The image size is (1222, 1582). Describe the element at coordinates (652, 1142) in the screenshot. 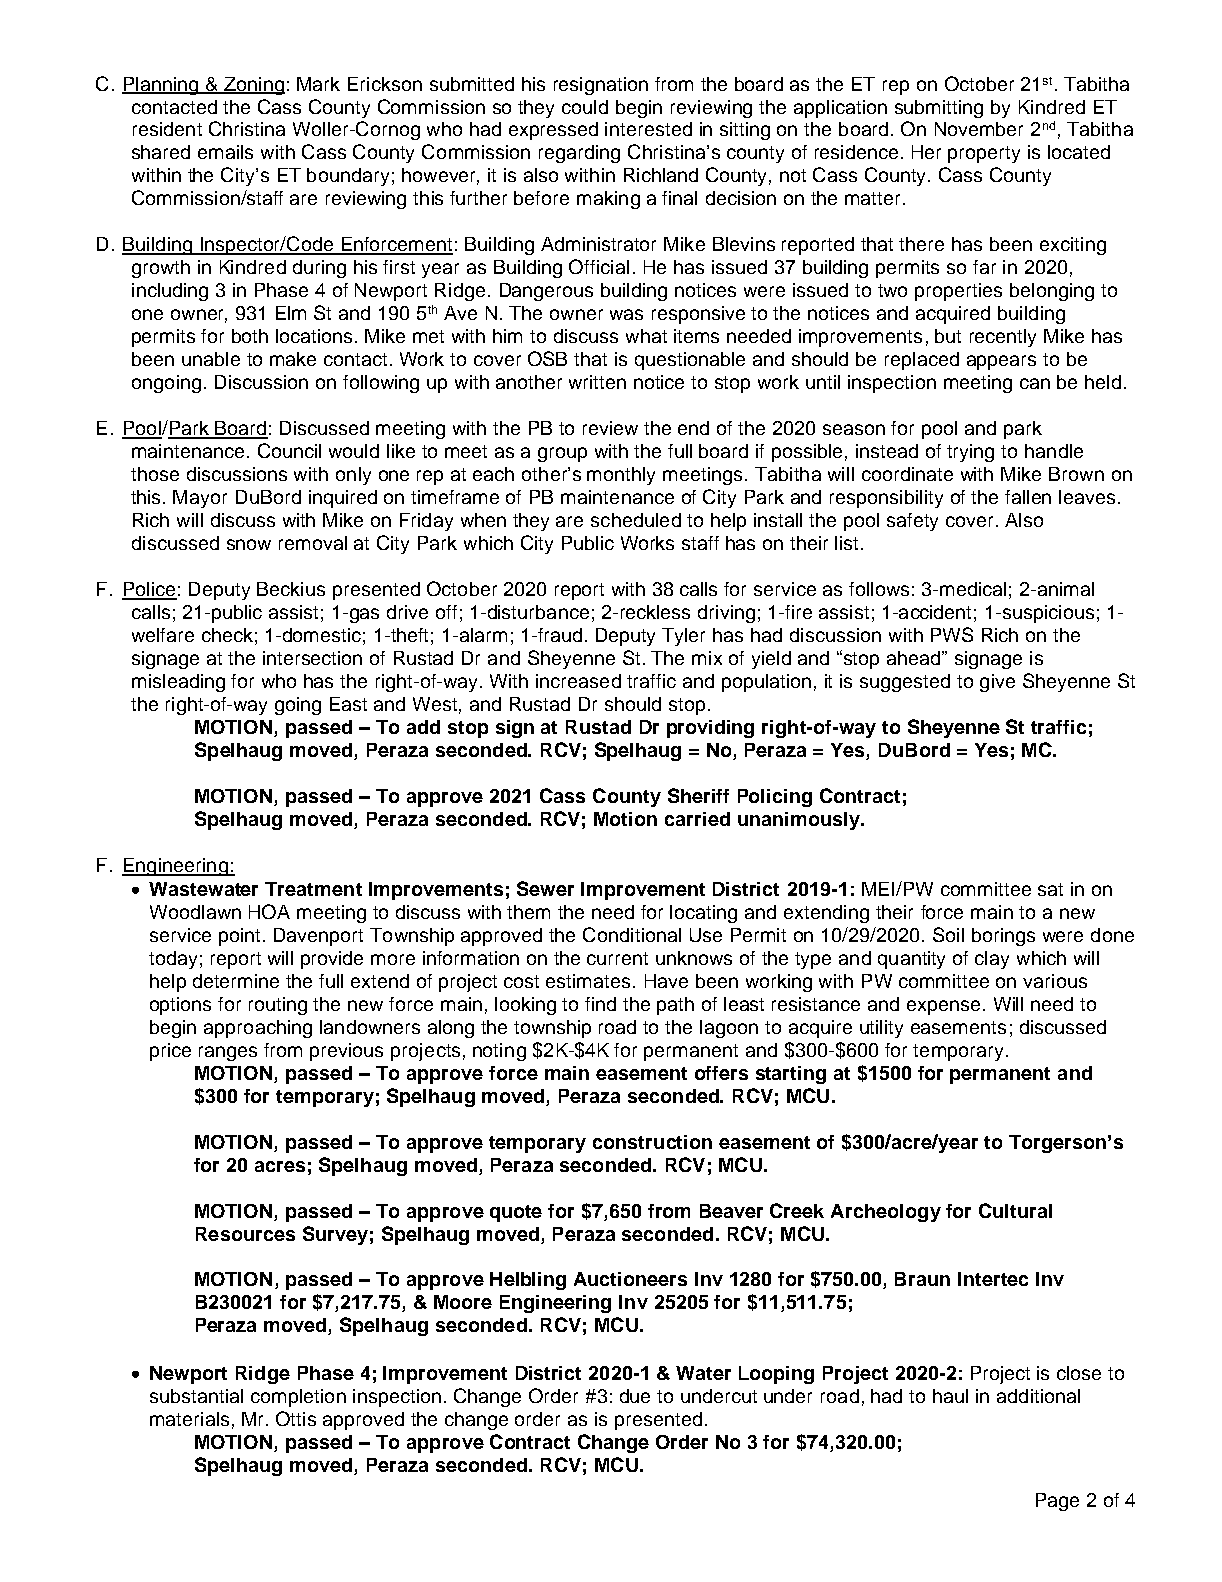

I see `construction` at that location.
